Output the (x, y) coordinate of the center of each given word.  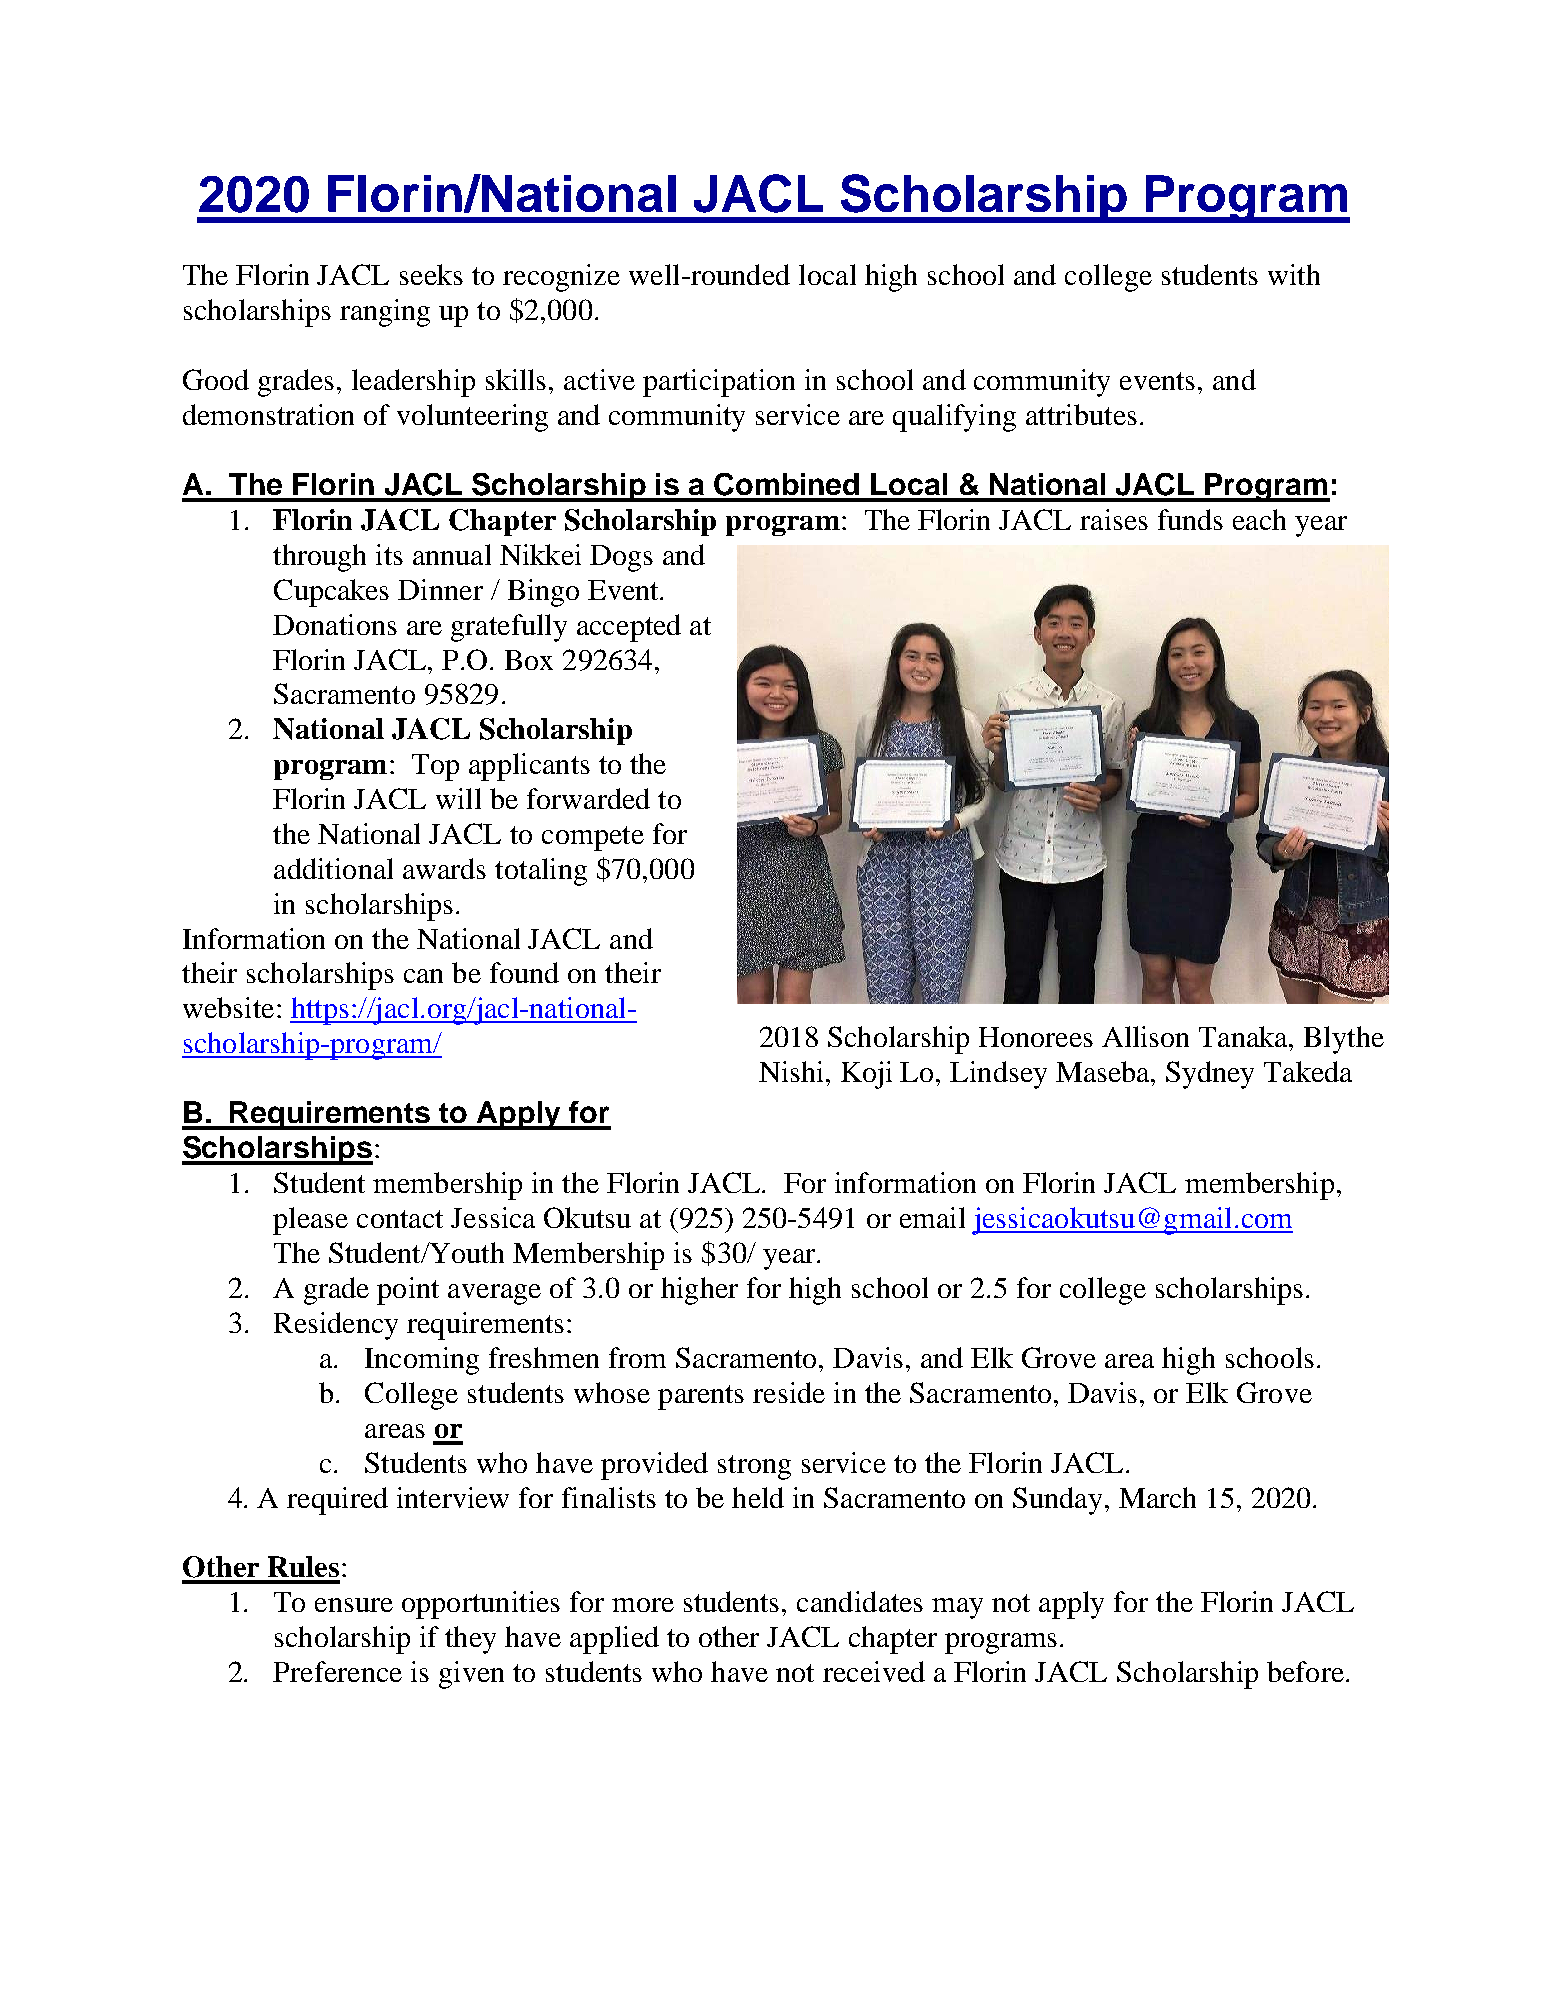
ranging (385, 313)
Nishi (791, 1071)
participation (719, 383)
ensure (354, 1605)
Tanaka (1244, 1036)
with (1294, 274)
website (228, 1007)
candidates (860, 1601)
